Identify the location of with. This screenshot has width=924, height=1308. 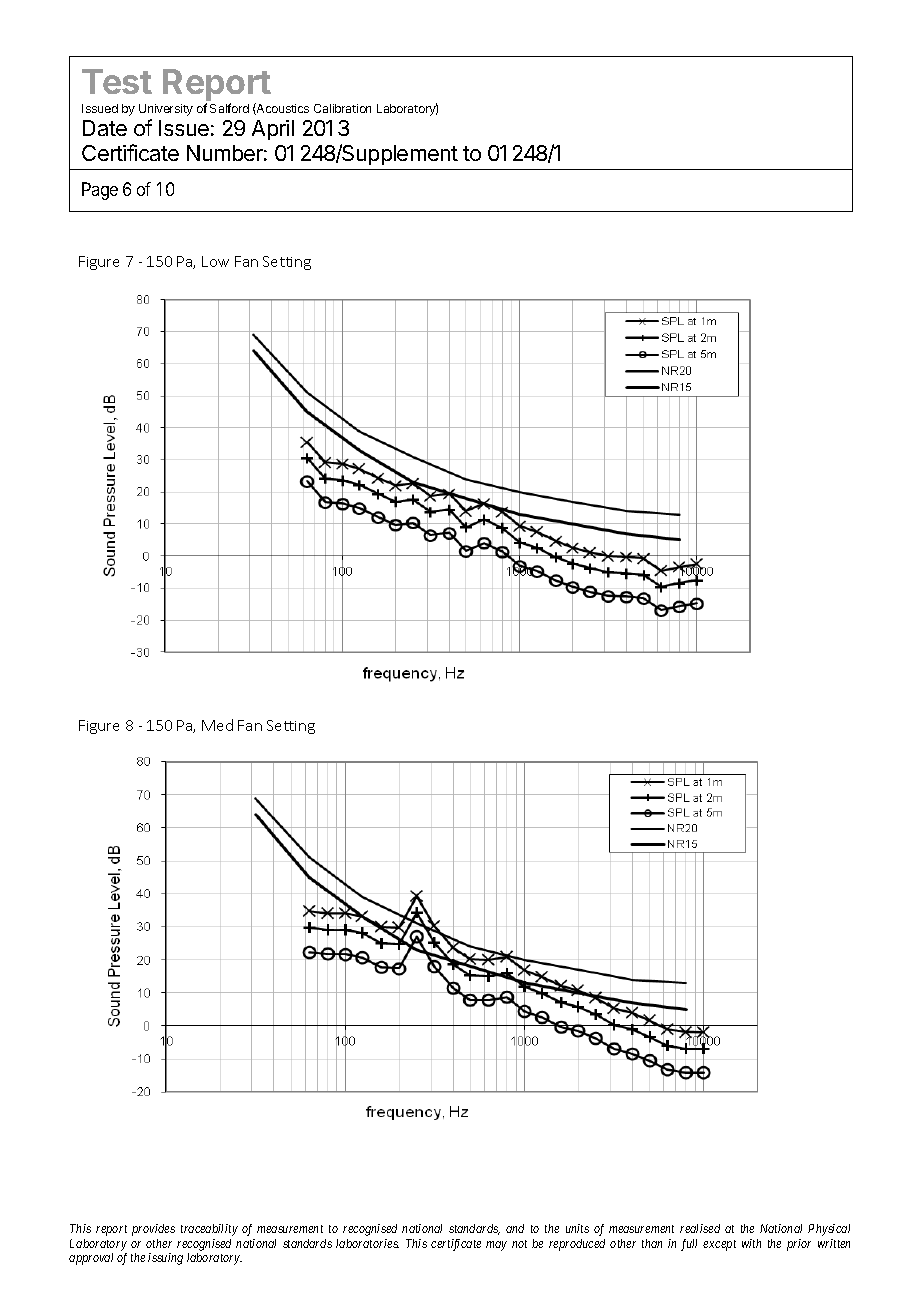
(751, 1243).
